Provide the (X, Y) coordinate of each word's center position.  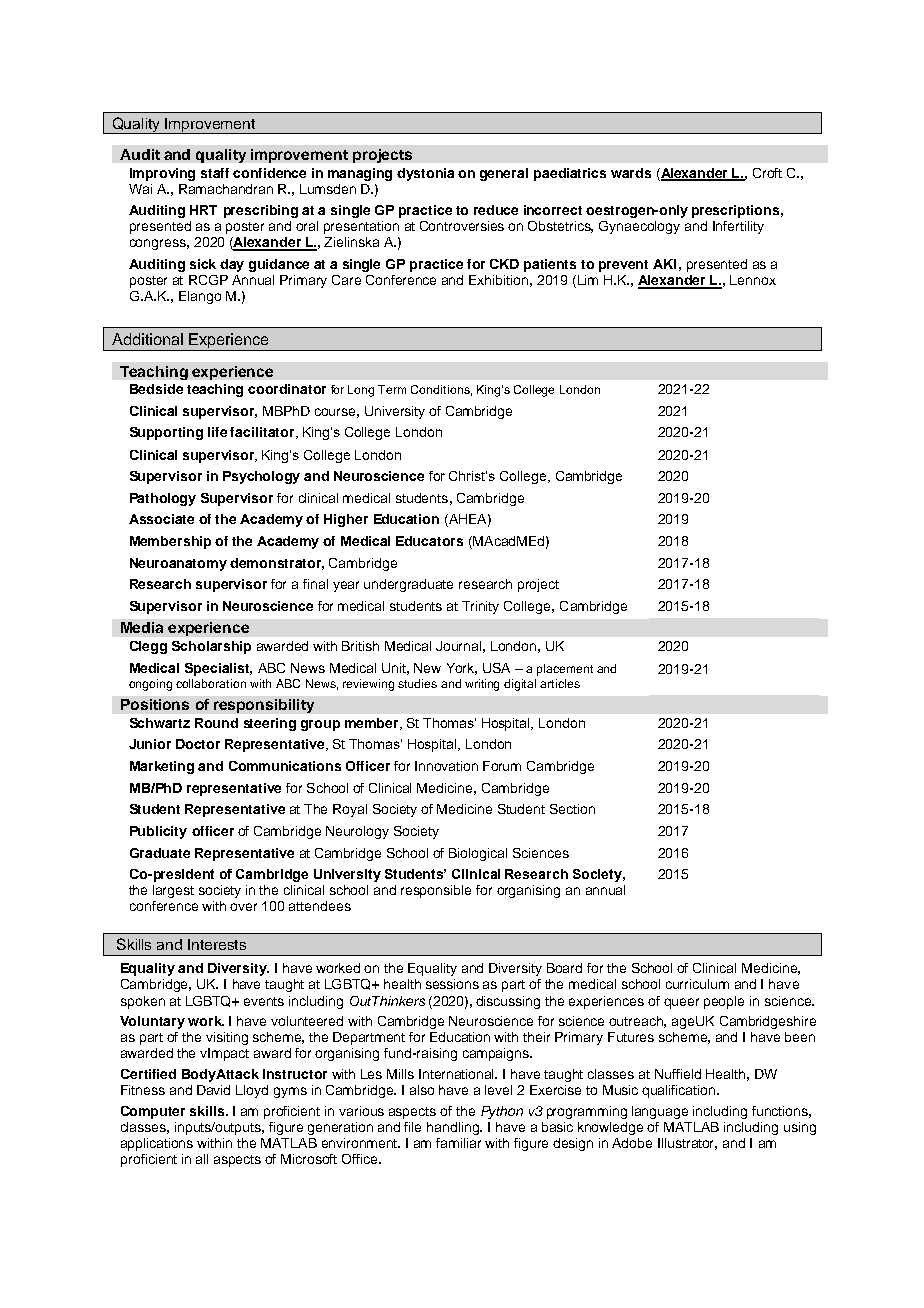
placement (565, 670)
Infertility (738, 227)
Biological (478, 854)
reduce (496, 210)
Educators (429, 541)
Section (572, 809)
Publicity (158, 832)
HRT (203, 210)
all (202, 1159)
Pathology (163, 499)
